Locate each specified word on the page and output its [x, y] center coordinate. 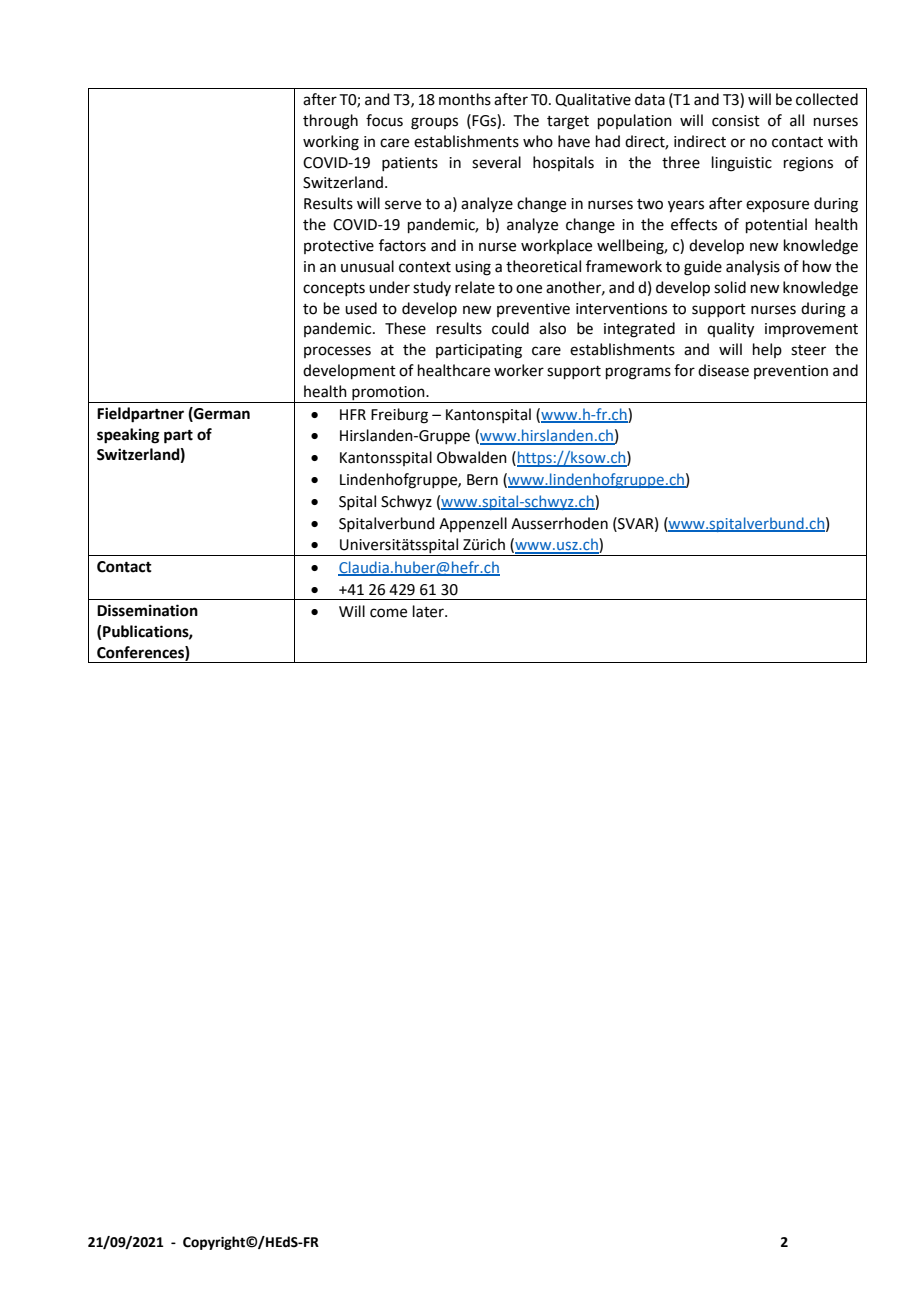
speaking [128, 436]
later [429, 611]
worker [519, 370]
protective [339, 247]
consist [736, 121]
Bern [482, 480]
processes [337, 352]
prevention [791, 372]
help [767, 350]
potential [776, 225]
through [330, 122]
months [465, 99]
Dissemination [147, 610]
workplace [556, 246]
